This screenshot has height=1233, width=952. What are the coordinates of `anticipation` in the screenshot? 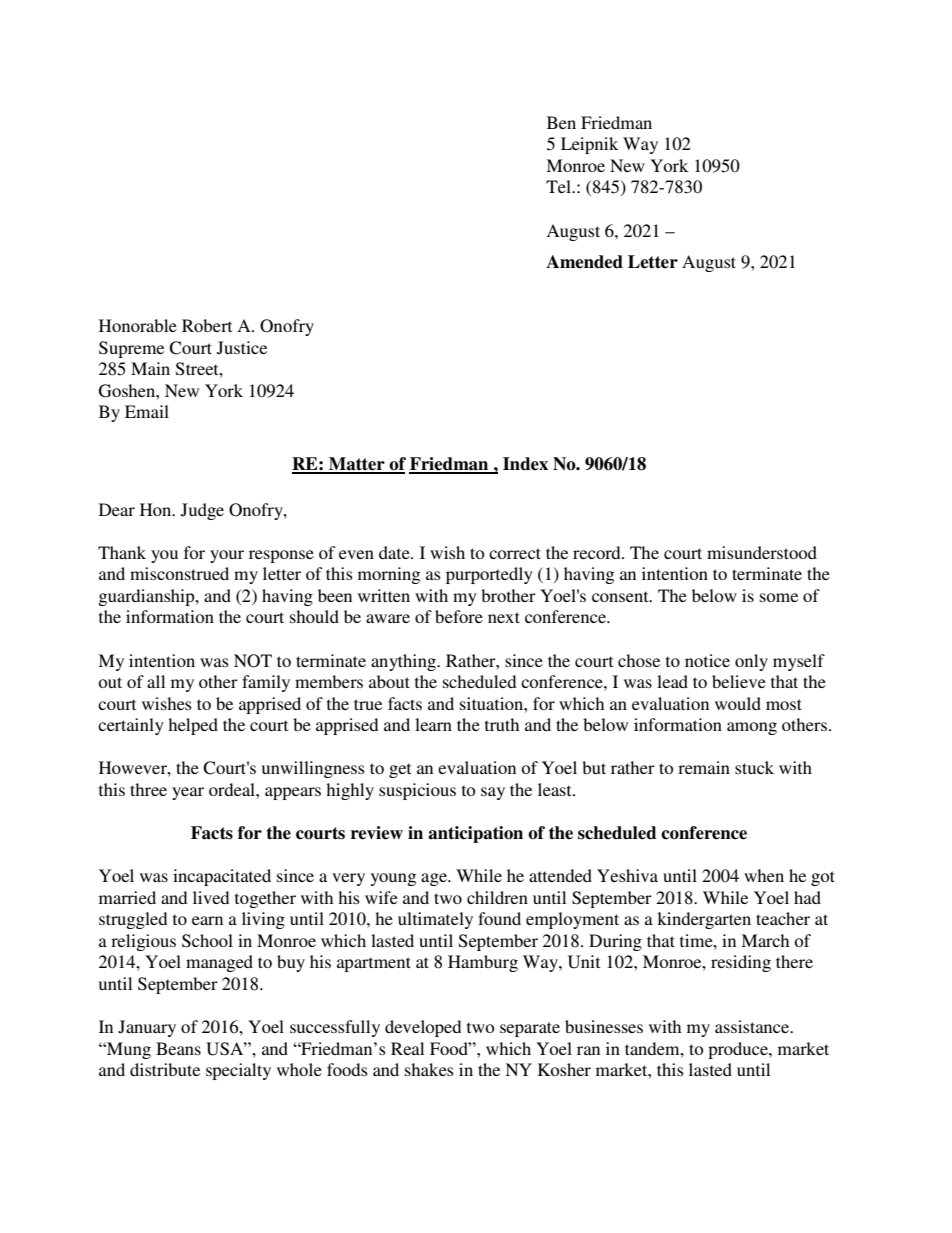 It's located at (475, 834).
